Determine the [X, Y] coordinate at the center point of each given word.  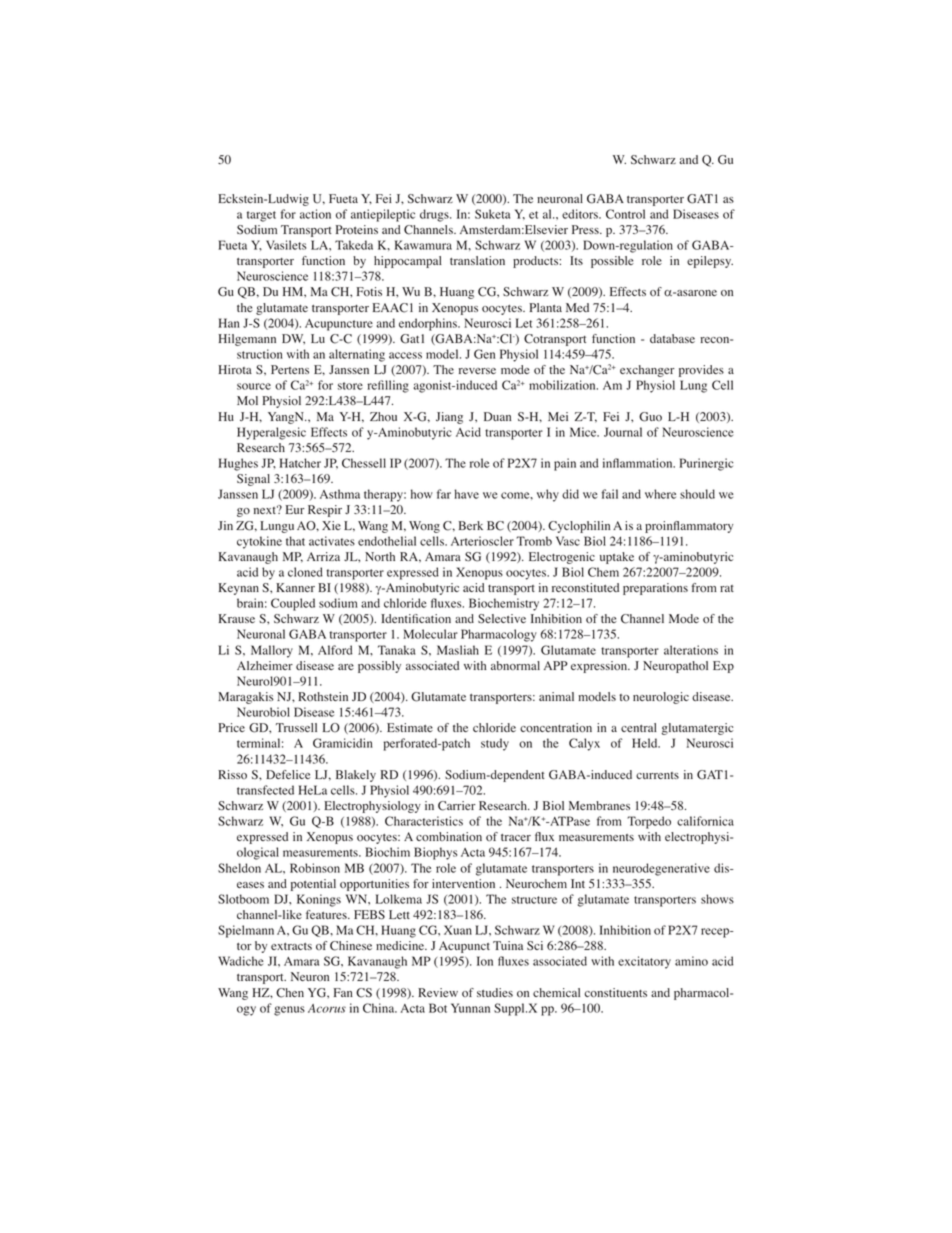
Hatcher [300, 463]
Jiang [449, 418]
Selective [502, 619]
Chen [290, 993]
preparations [655, 589]
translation [477, 260]
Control [625, 214]
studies [495, 992]
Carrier [457, 806]
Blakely [356, 776]
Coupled [293, 604]
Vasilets [286, 245]
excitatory [644, 962]
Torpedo [649, 822]
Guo [650, 417]
